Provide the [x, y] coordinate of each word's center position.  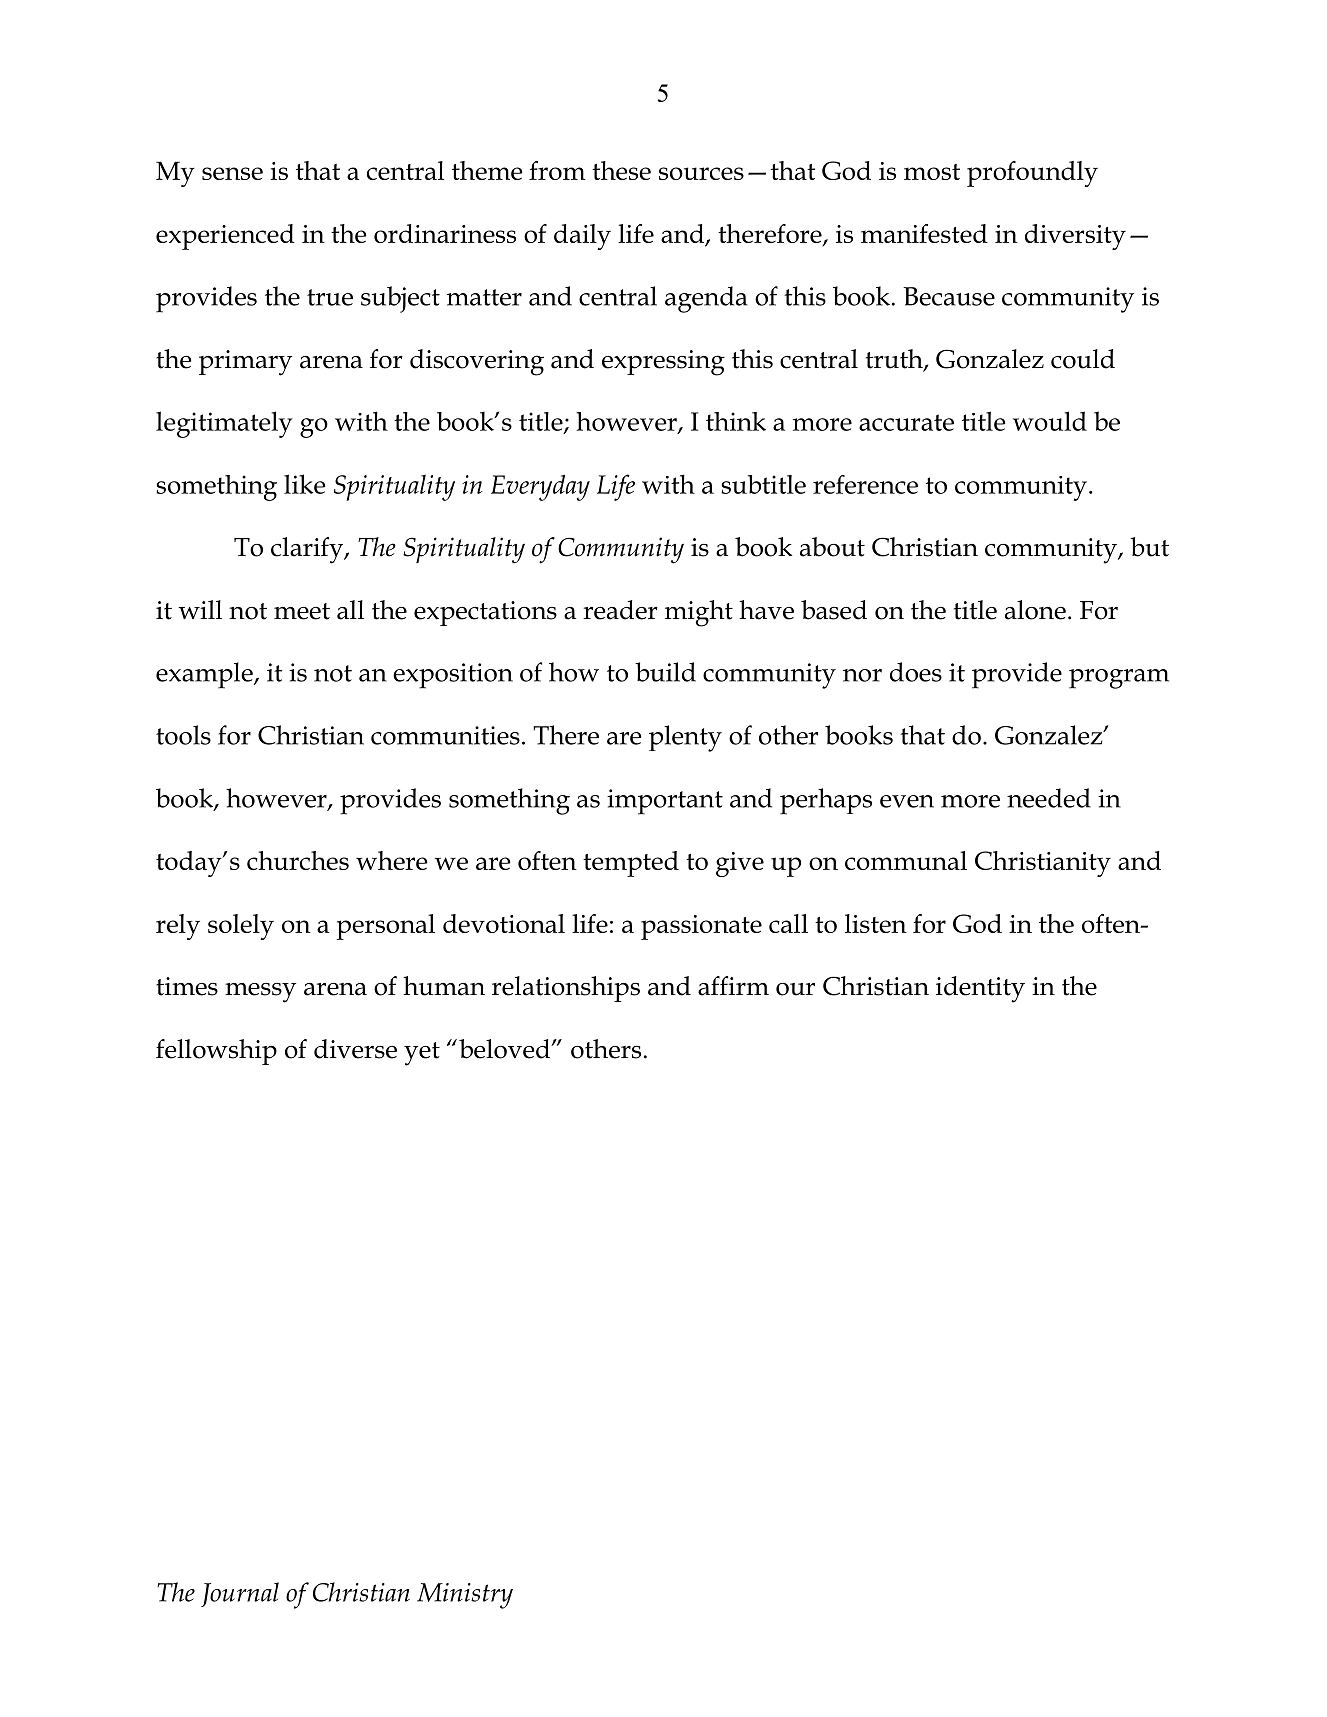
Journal [240, 1594]
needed [1049, 798]
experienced [225, 237]
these [621, 170]
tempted [631, 864]
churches [298, 860]
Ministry [465, 1596]
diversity [1075, 237]
